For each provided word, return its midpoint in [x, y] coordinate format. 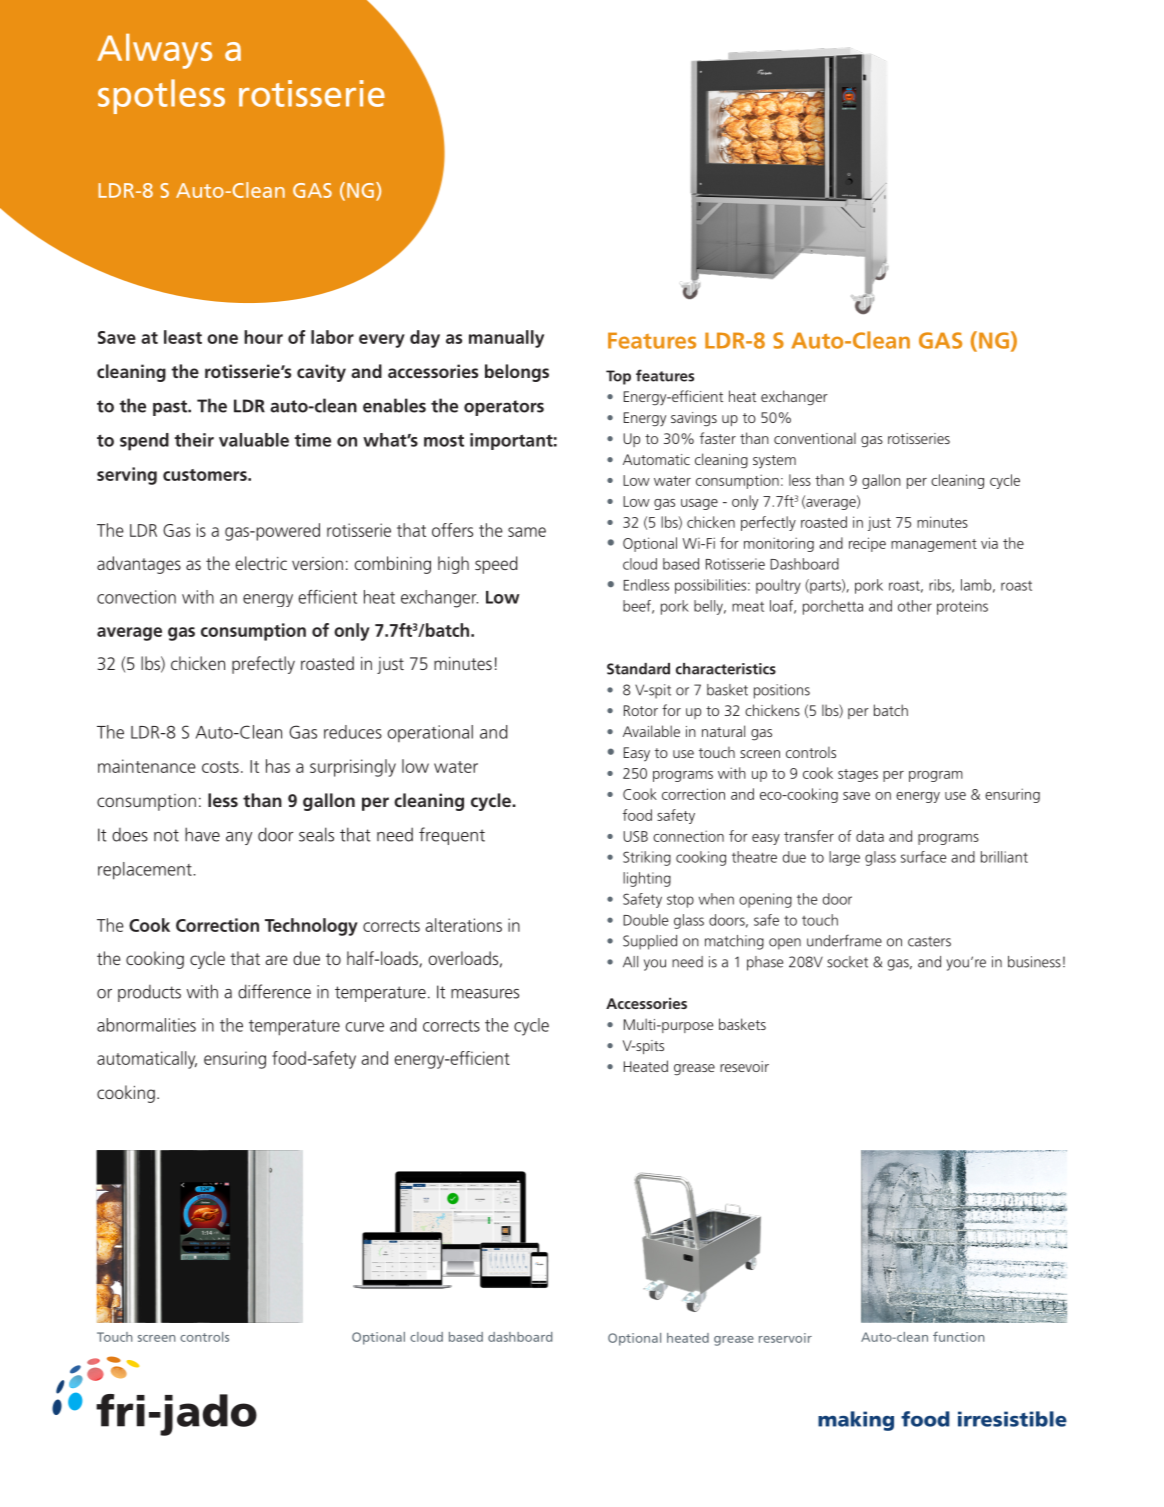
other [915, 606]
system [774, 462]
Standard [638, 669]
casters [929, 941]
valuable [254, 440]
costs [220, 767]
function [958, 1336]
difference [274, 991]
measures [485, 994]
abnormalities [146, 1025]
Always [154, 51]
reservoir [785, 1338]
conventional [815, 438]
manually [506, 339]
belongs [517, 373]
